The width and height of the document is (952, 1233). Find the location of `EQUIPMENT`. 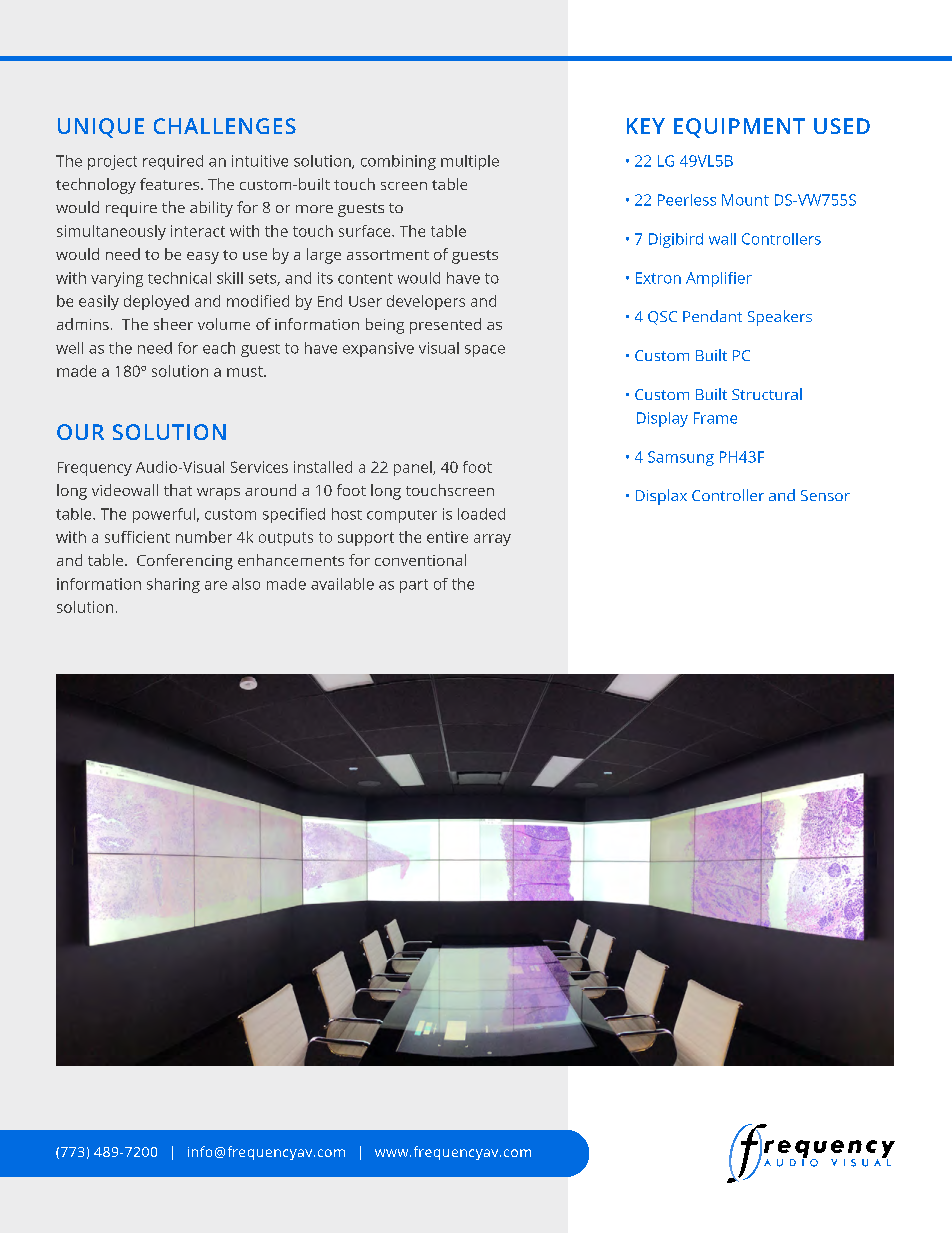

EQUIPMENT is located at coordinates (739, 128).
